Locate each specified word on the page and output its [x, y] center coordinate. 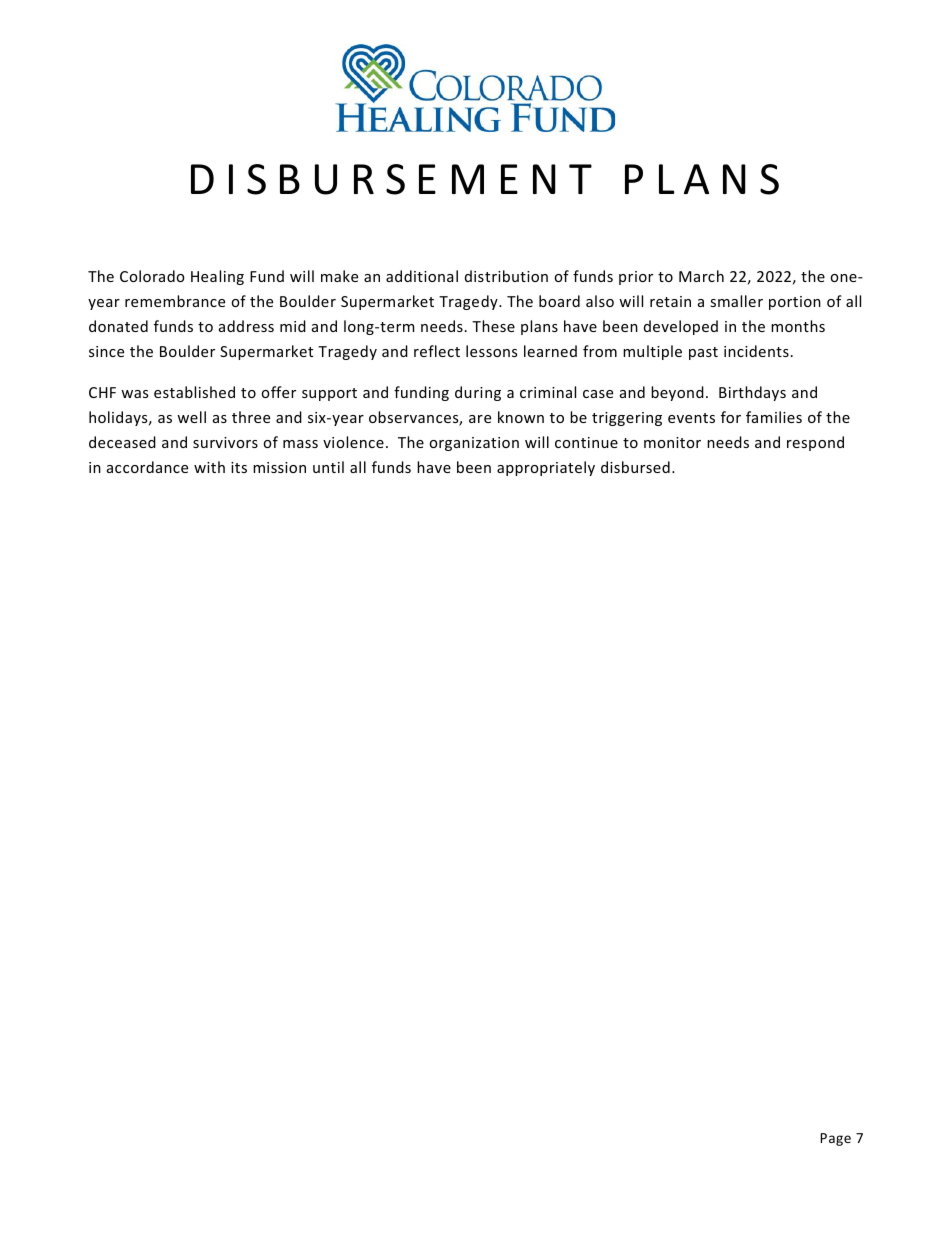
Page [836, 1139]
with [209, 467]
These [493, 326]
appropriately [546, 468]
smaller [736, 301]
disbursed [635, 467]
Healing [217, 277]
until [328, 467]
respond [815, 443]
